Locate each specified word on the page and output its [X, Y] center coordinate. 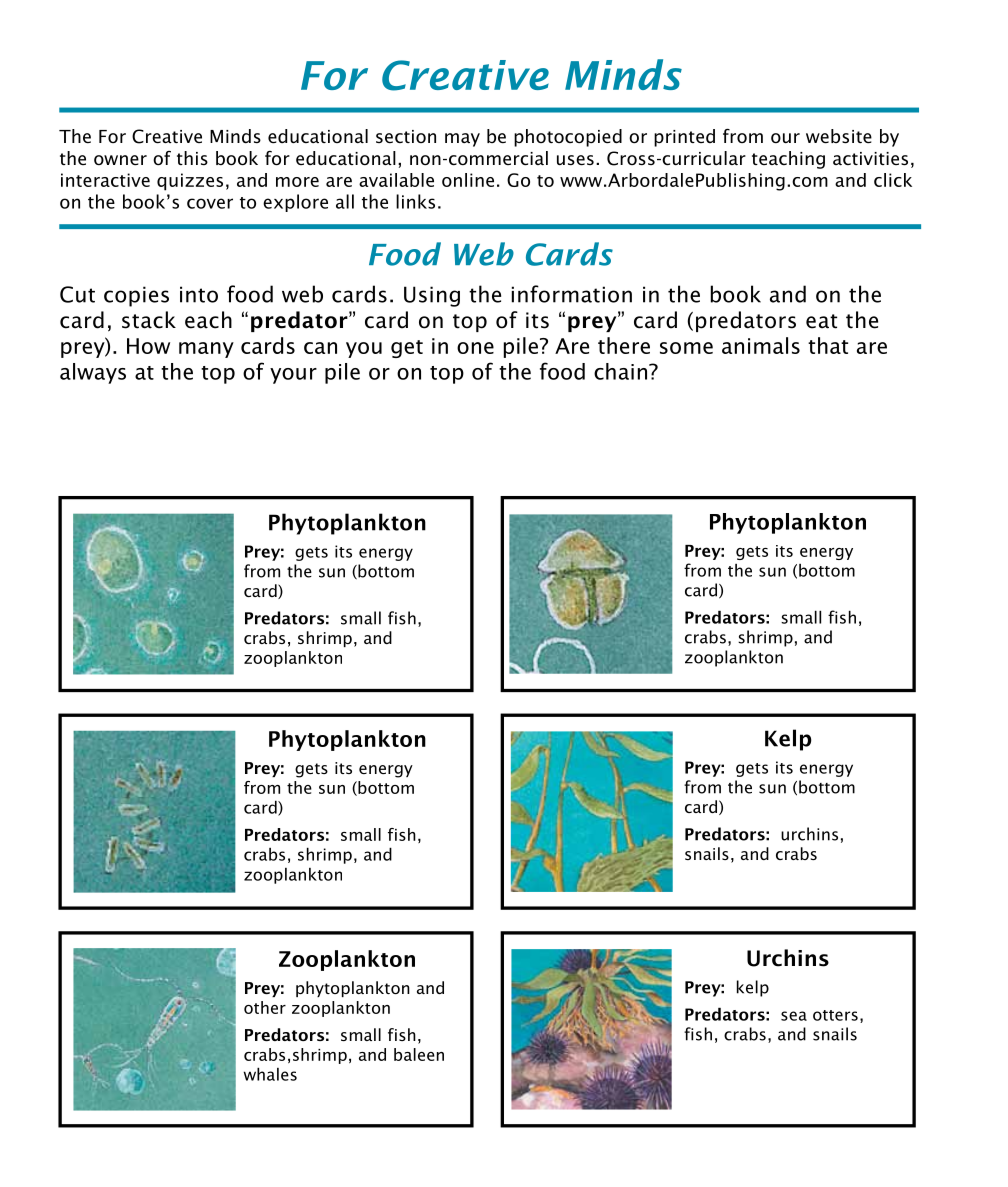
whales [270, 1074]
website [839, 136]
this [192, 158]
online [468, 180]
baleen [419, 1054]
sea [794, 1016]
